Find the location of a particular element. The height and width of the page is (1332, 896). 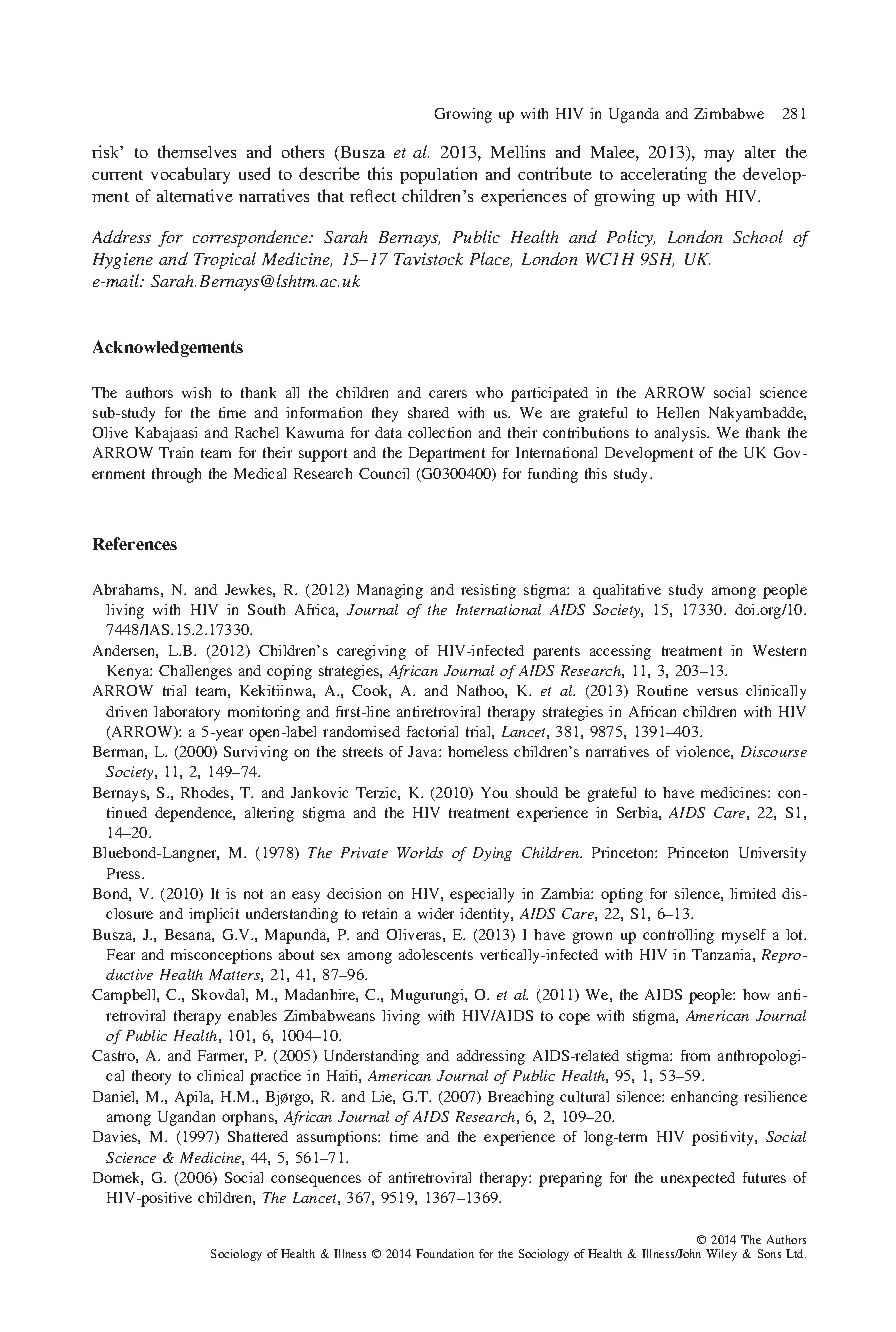

References is located at coordinates (135, 543).
